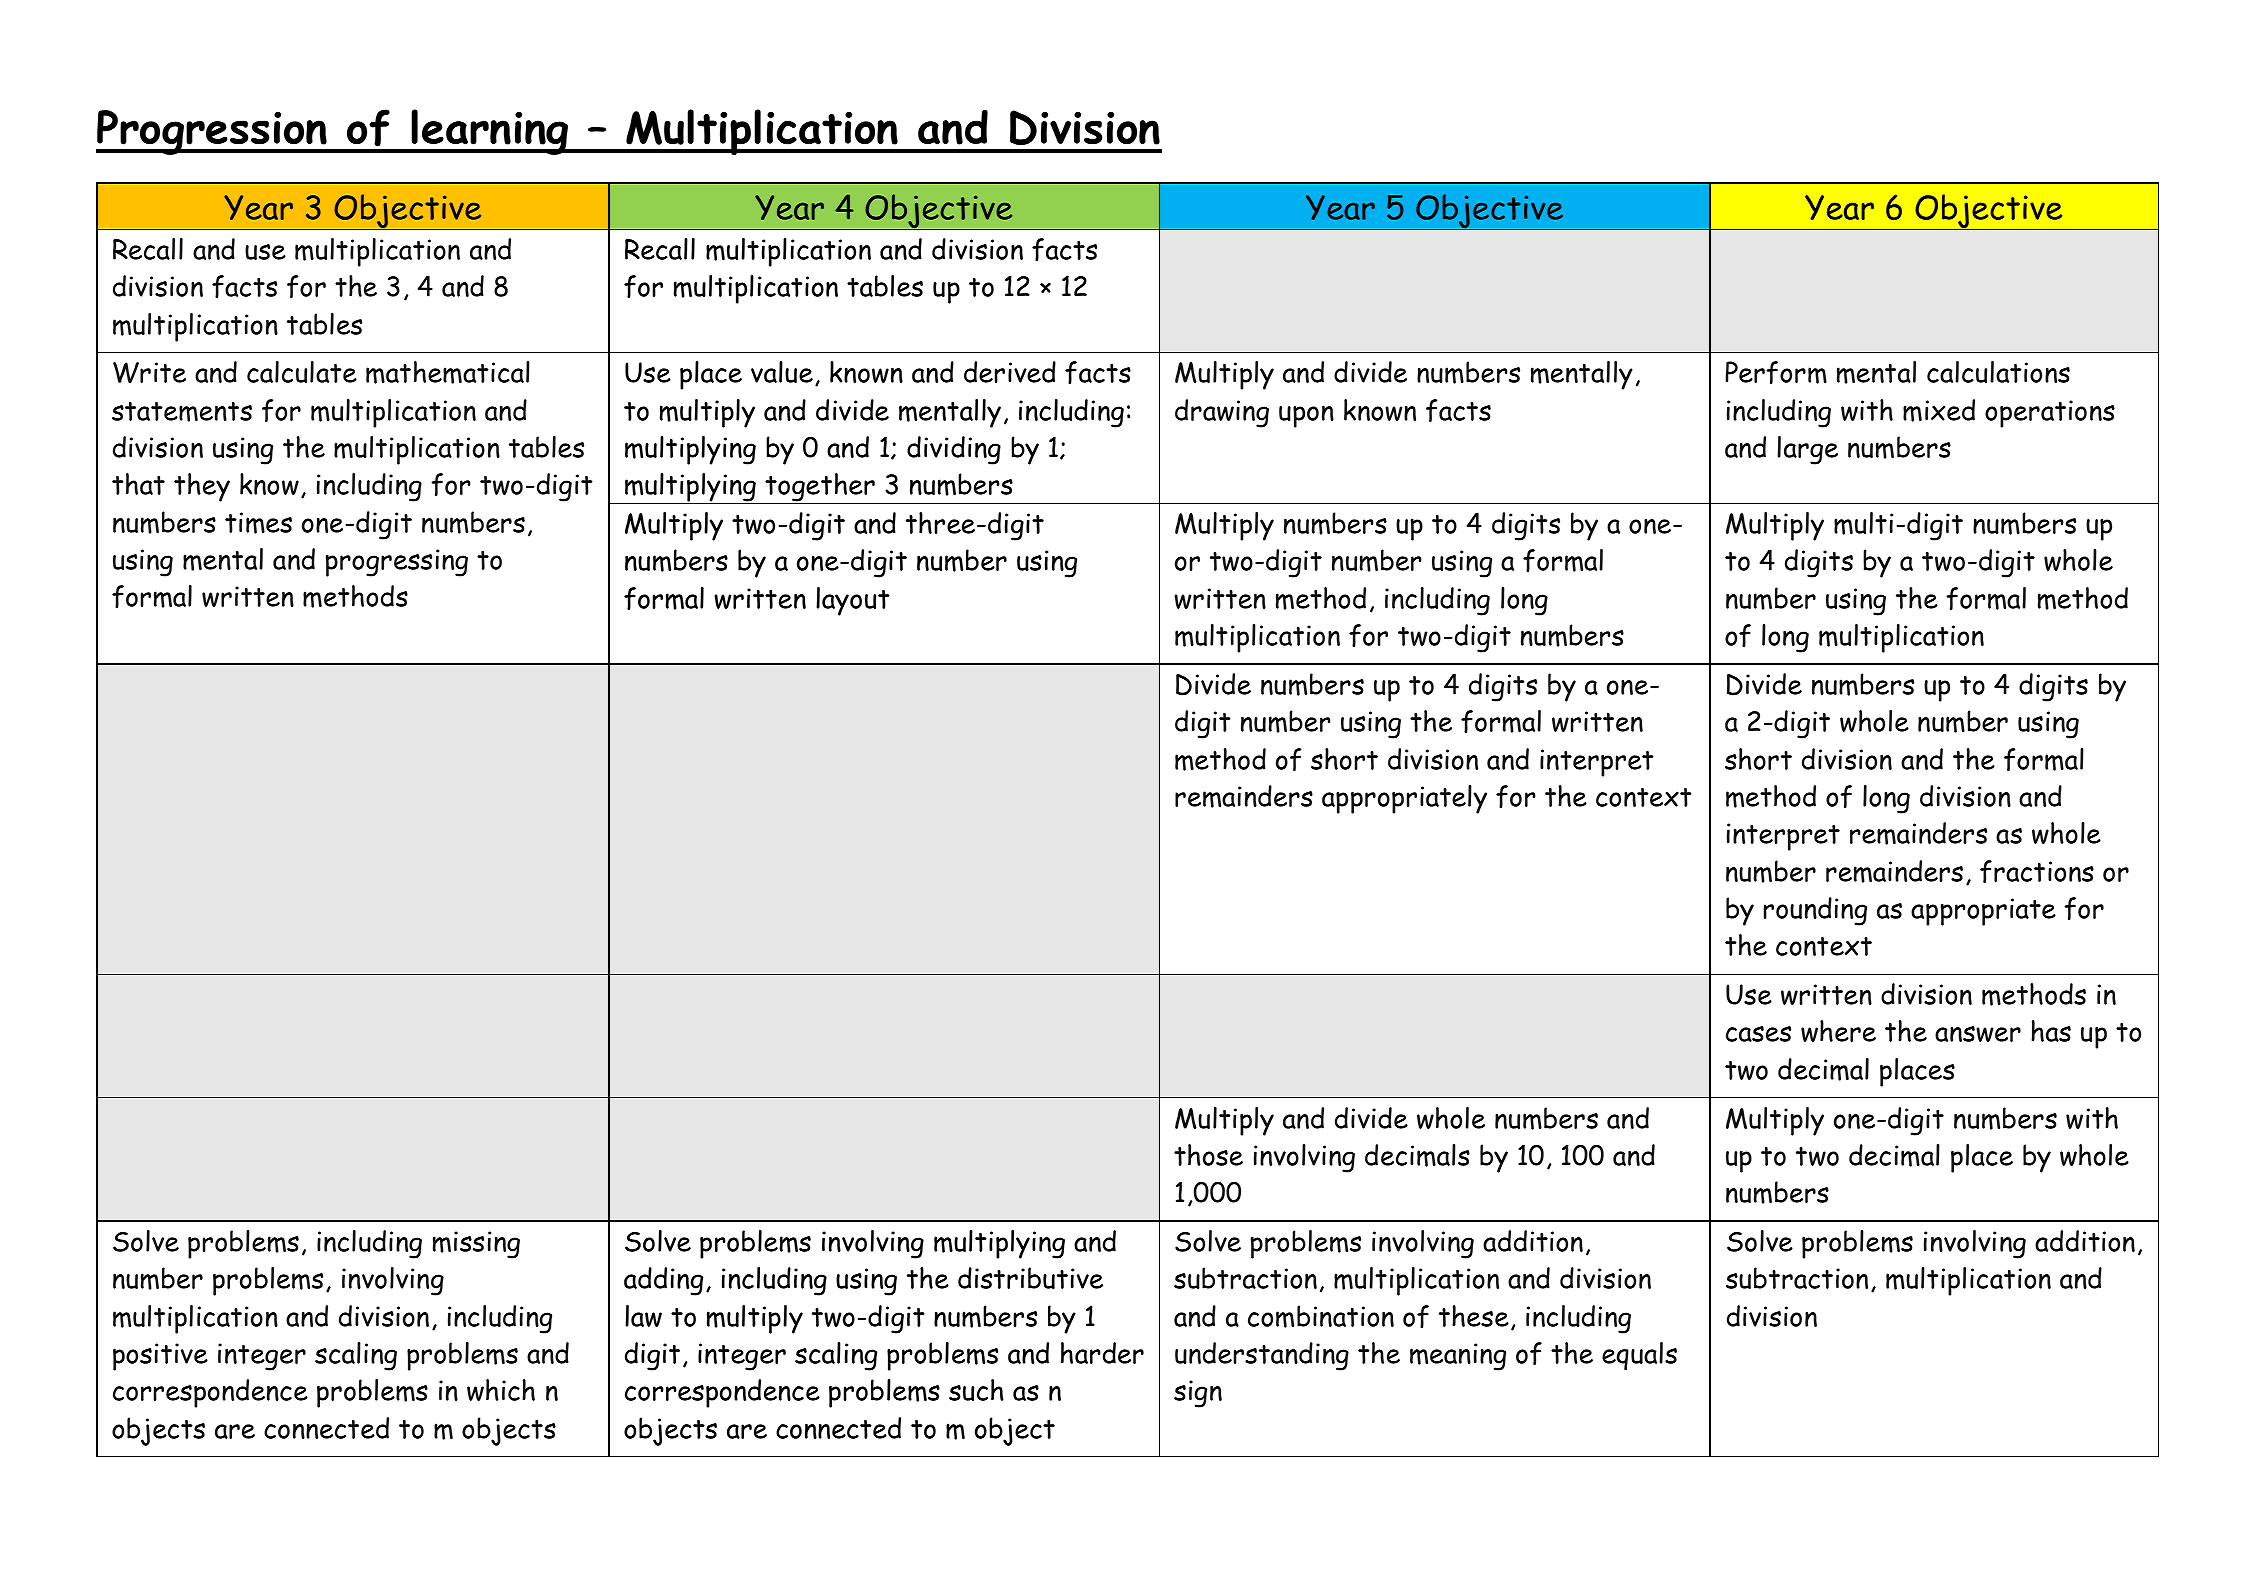 Image resolution: width=2255 pixels, height=1595 pixels. Describe the element at coordinates (490, 132) in the document. I see `learning` at that location.
